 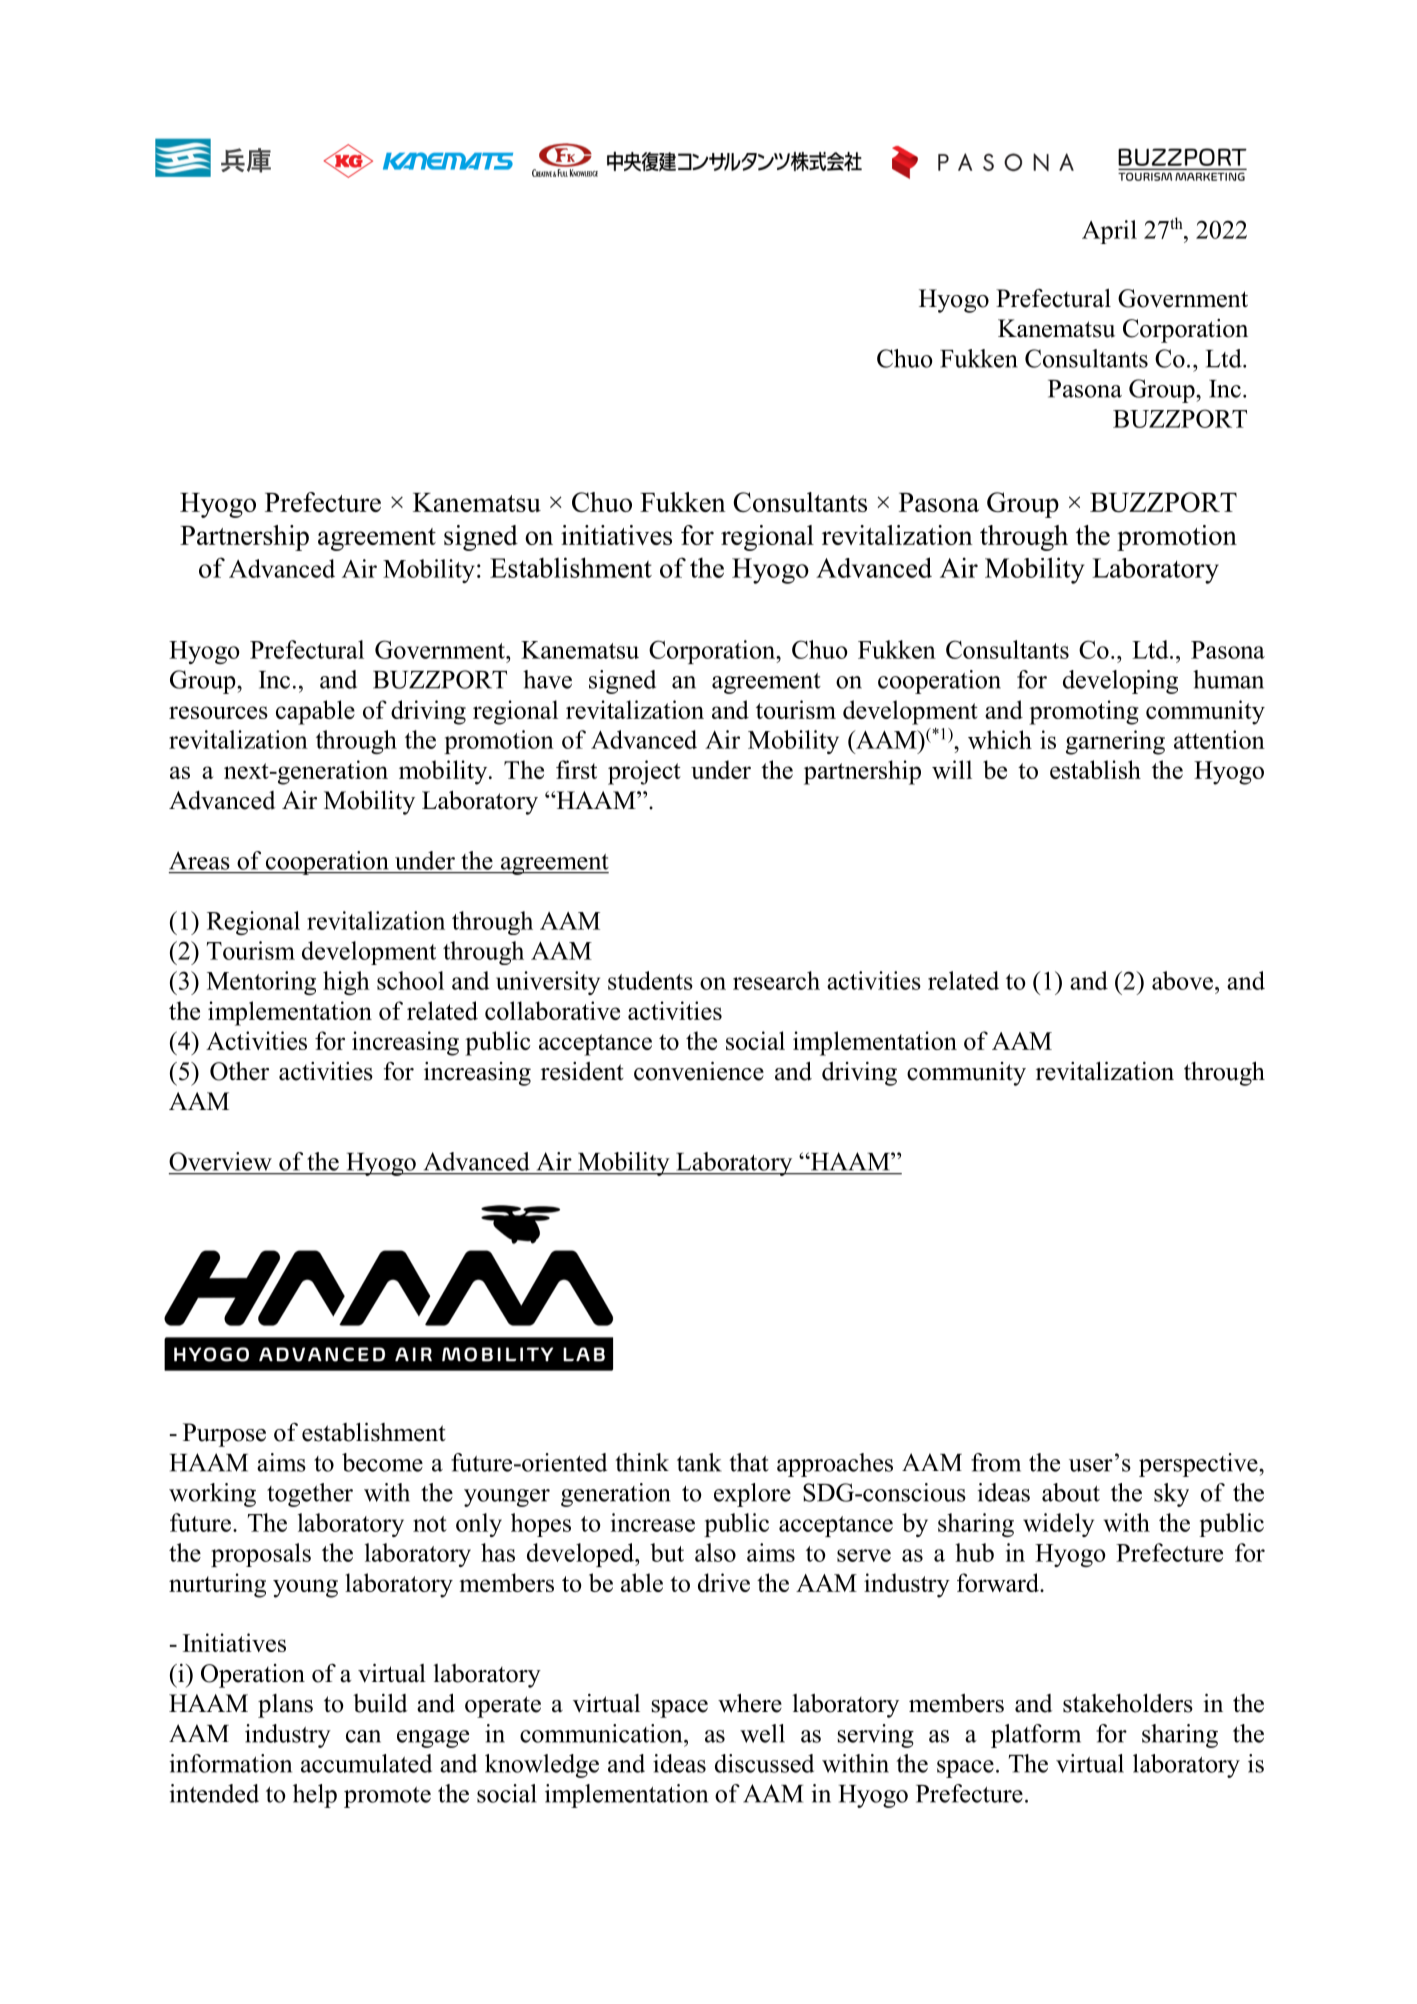 I want to click on April, so click(x=1109, y=232).
